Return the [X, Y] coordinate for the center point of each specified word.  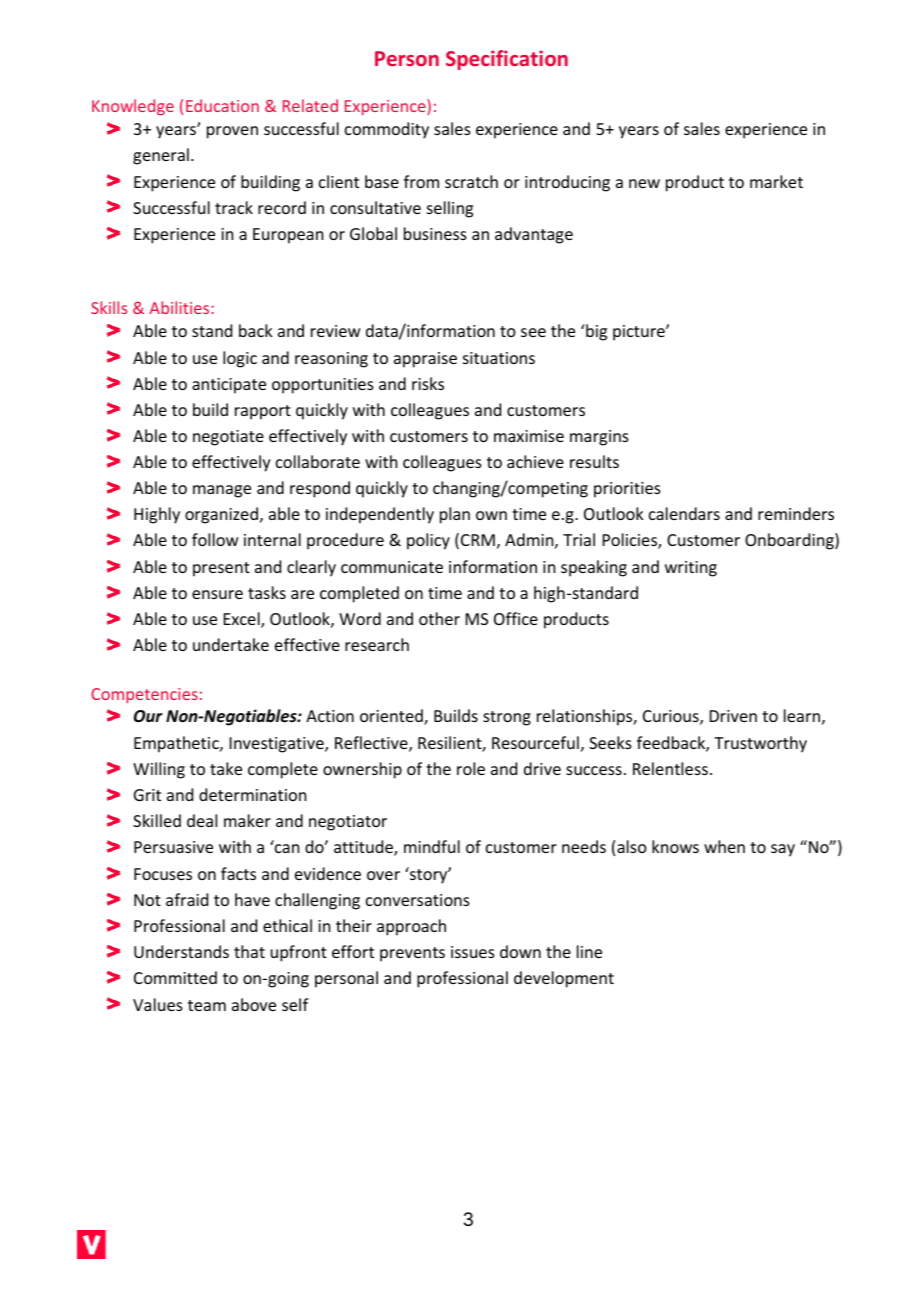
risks [428, 383]
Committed [175, 977]
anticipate [229, 386]
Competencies [144, 695]
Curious [672, 717]
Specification [507, 60]
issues [473, 952]
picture [640, 333]
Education [222, 105]
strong [507, 718]
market [776, 181]
